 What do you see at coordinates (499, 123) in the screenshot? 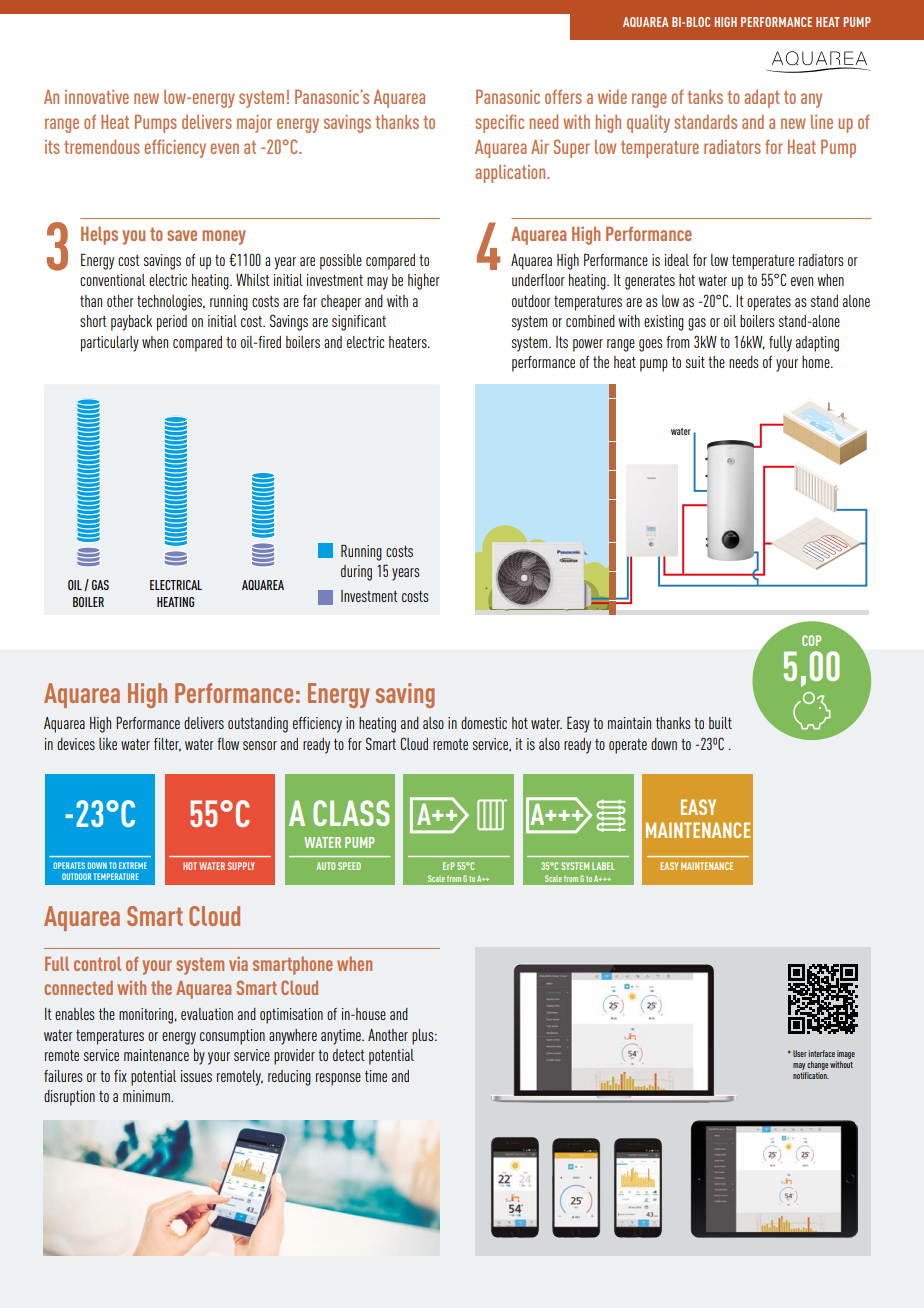
I see `specific` at bounding box center [499, 123].
